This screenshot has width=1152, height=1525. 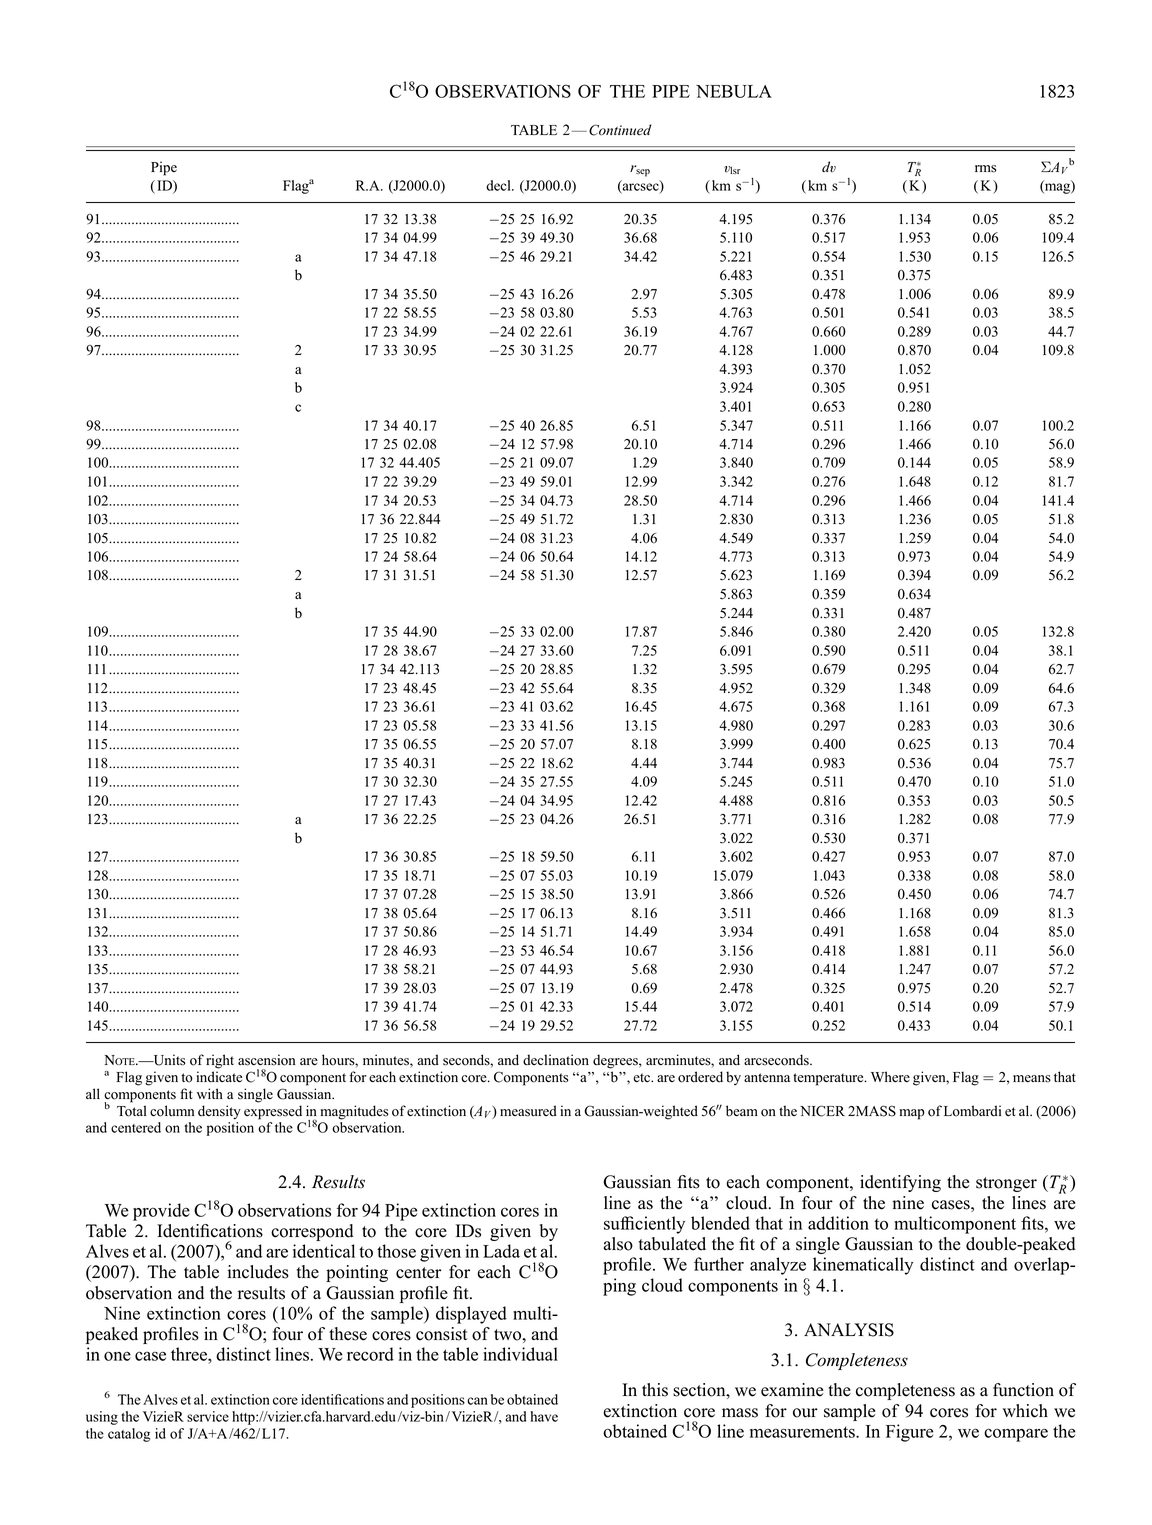 I want to click on temperature, so click(x=829, y=1079).
